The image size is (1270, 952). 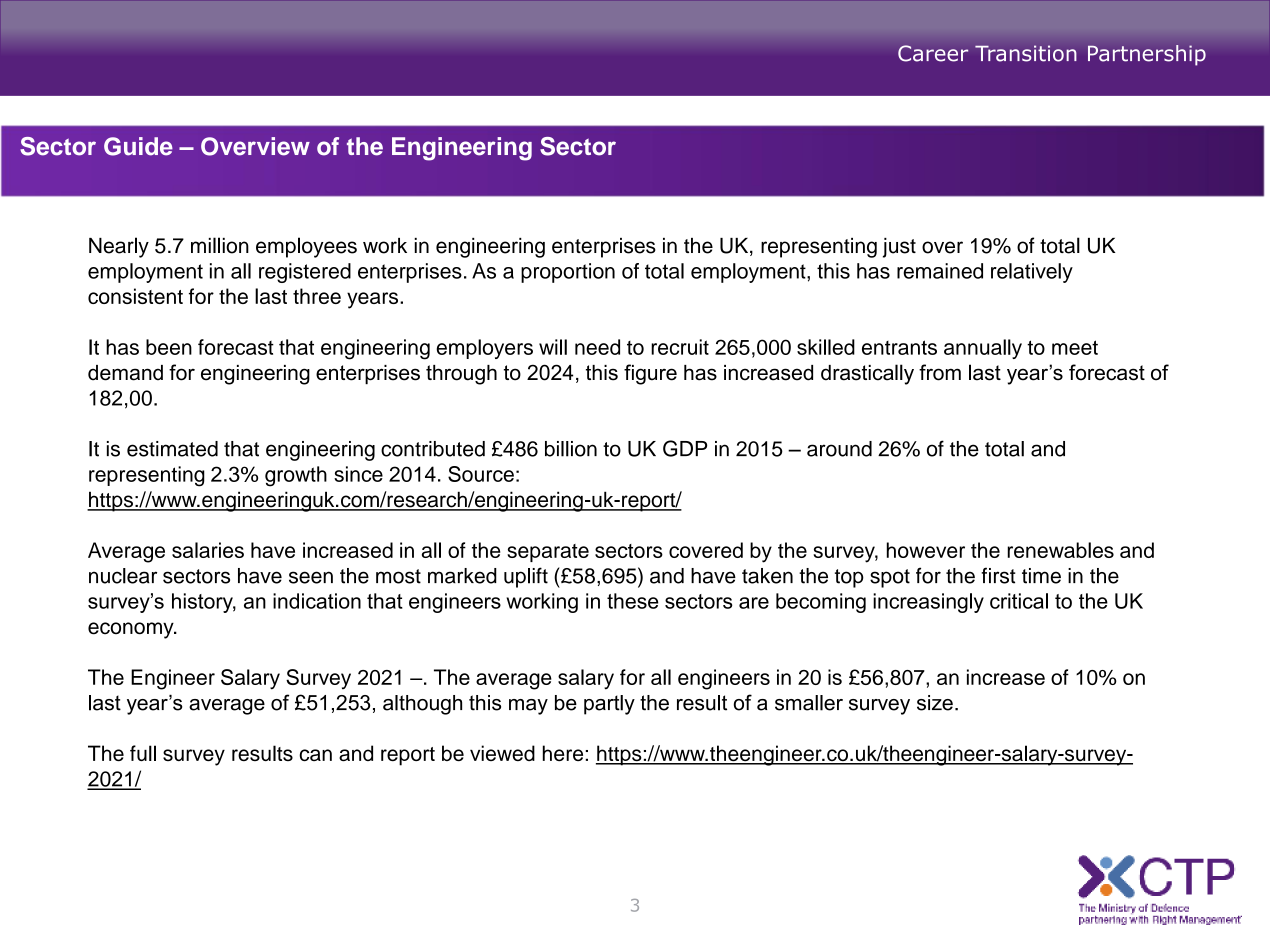 What do you see at coordinates (940, 372) in the page?
I see `from` at bounding box center [940, 372].
